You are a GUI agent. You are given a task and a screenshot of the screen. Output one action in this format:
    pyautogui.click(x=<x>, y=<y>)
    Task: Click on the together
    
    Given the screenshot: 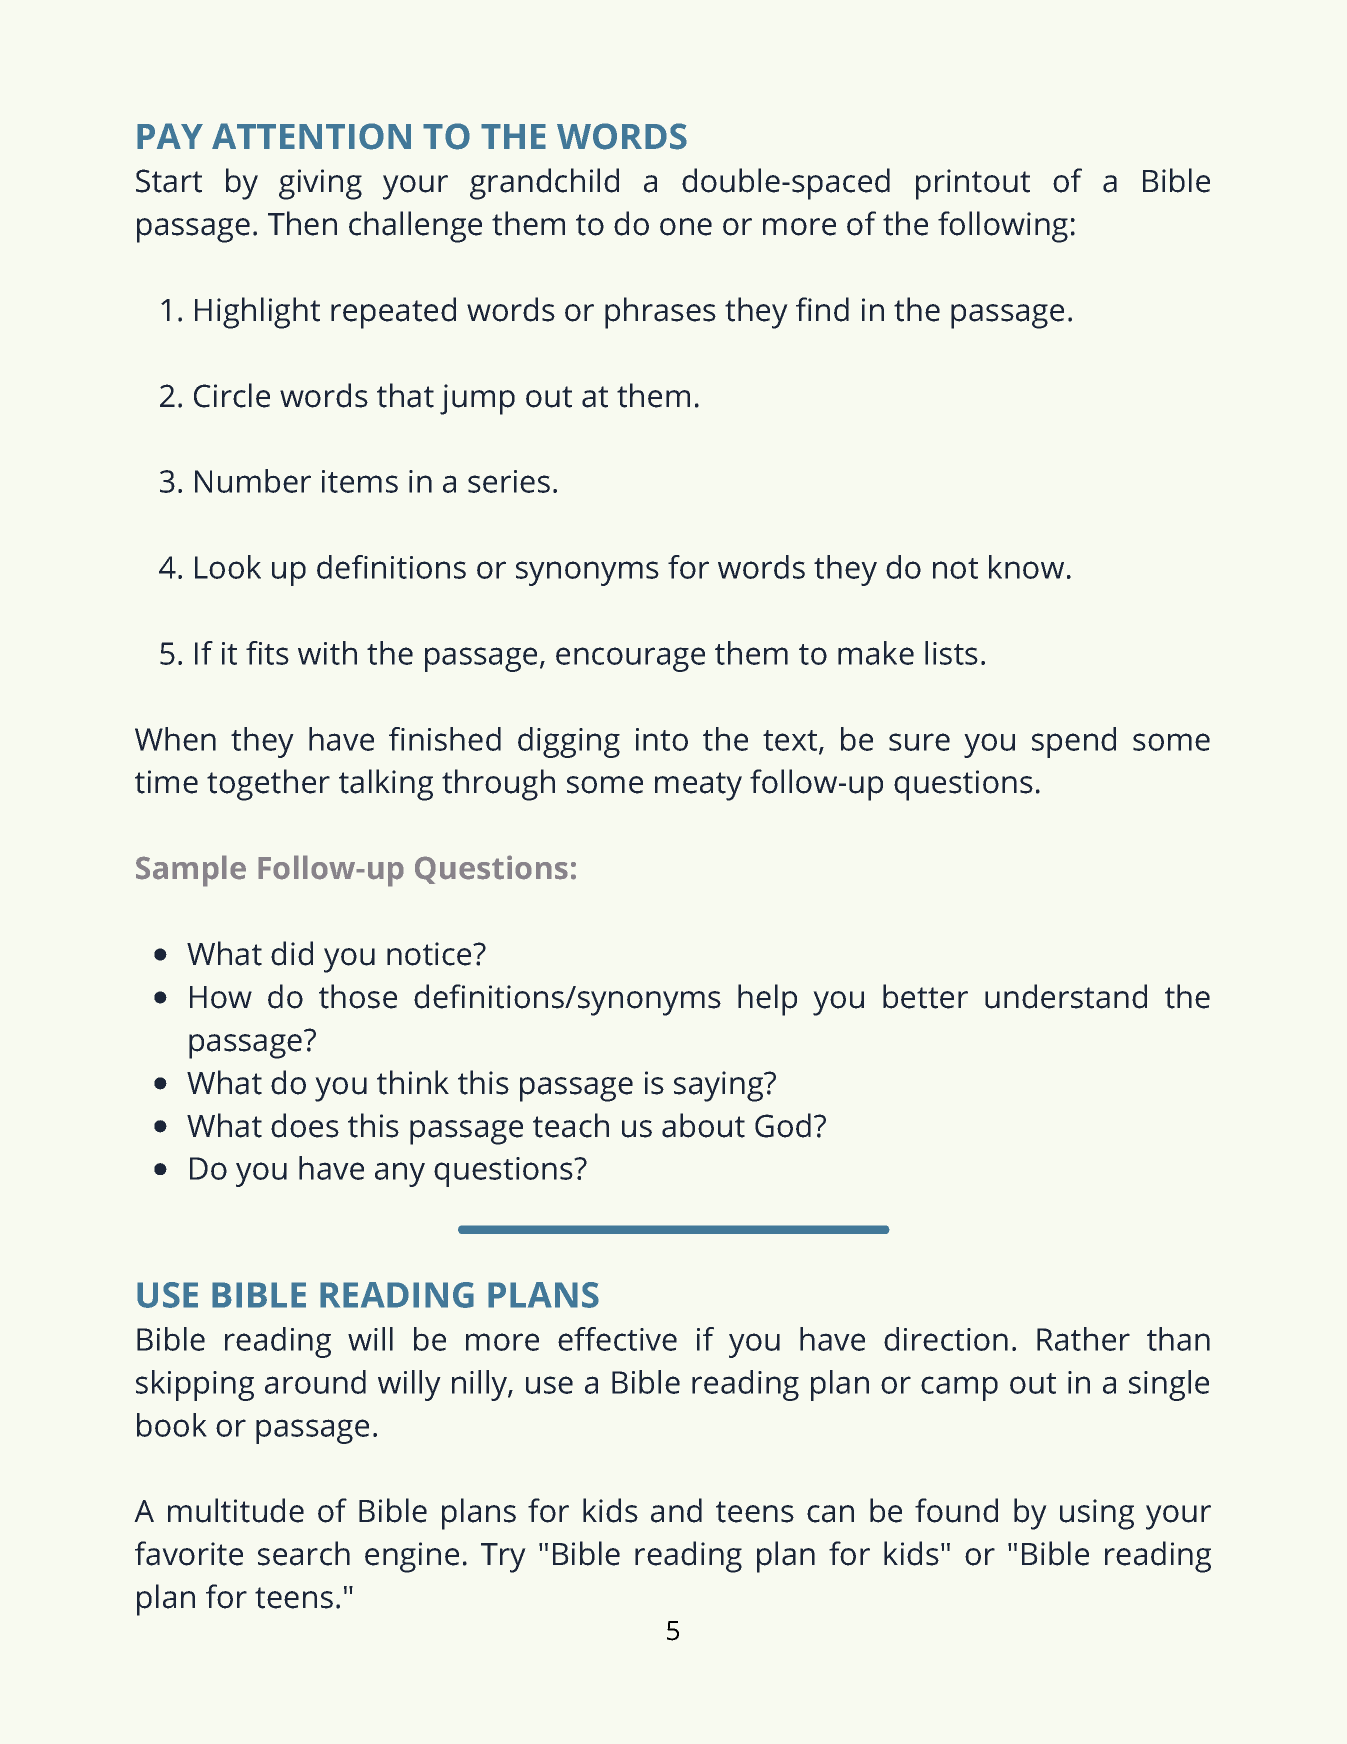 What is the action you would take?
    pyautogui.click(x=268, y=785)
